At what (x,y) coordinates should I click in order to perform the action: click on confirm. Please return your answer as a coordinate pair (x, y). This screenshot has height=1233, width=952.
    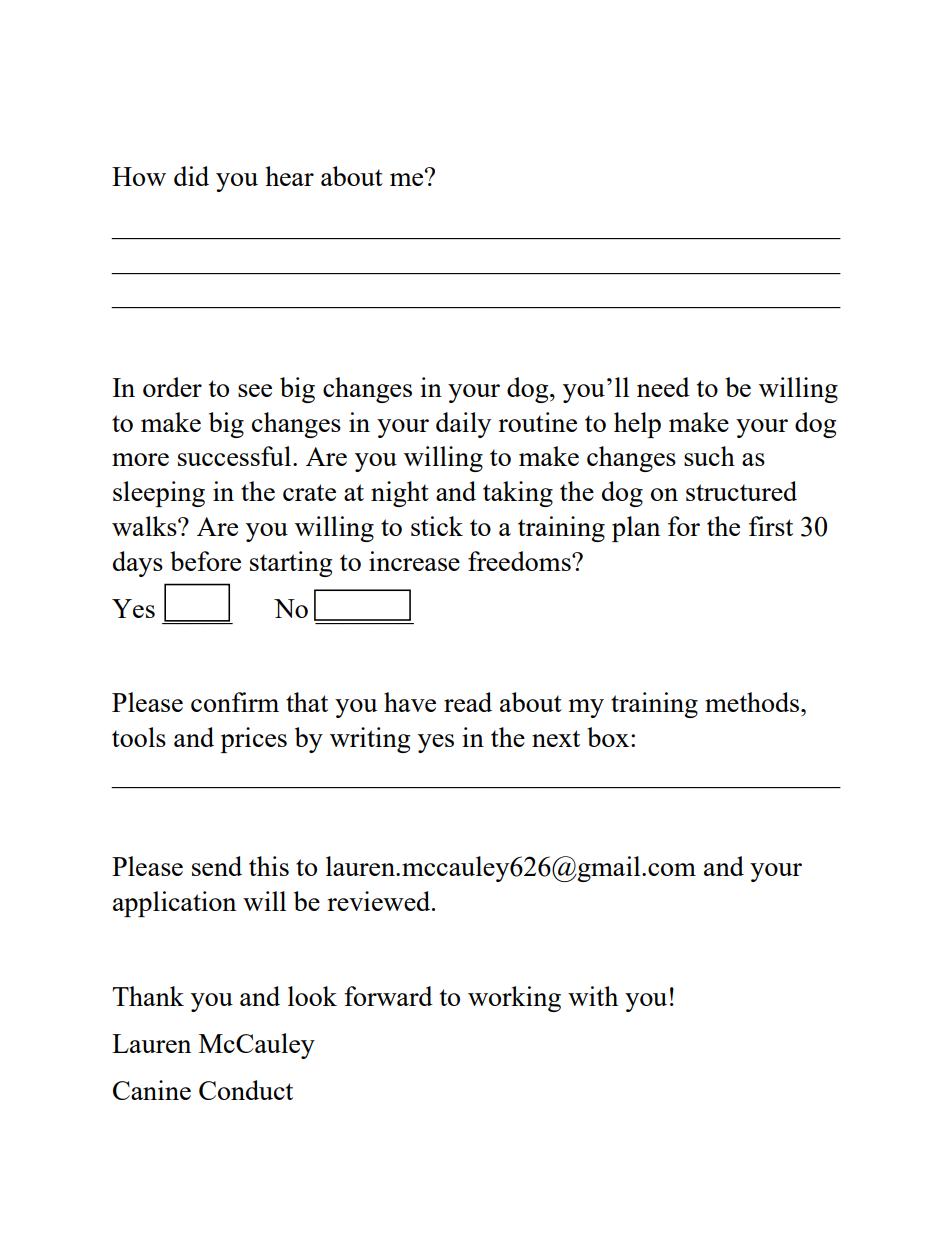
    Looking at the image, I should click on (235, 702).
